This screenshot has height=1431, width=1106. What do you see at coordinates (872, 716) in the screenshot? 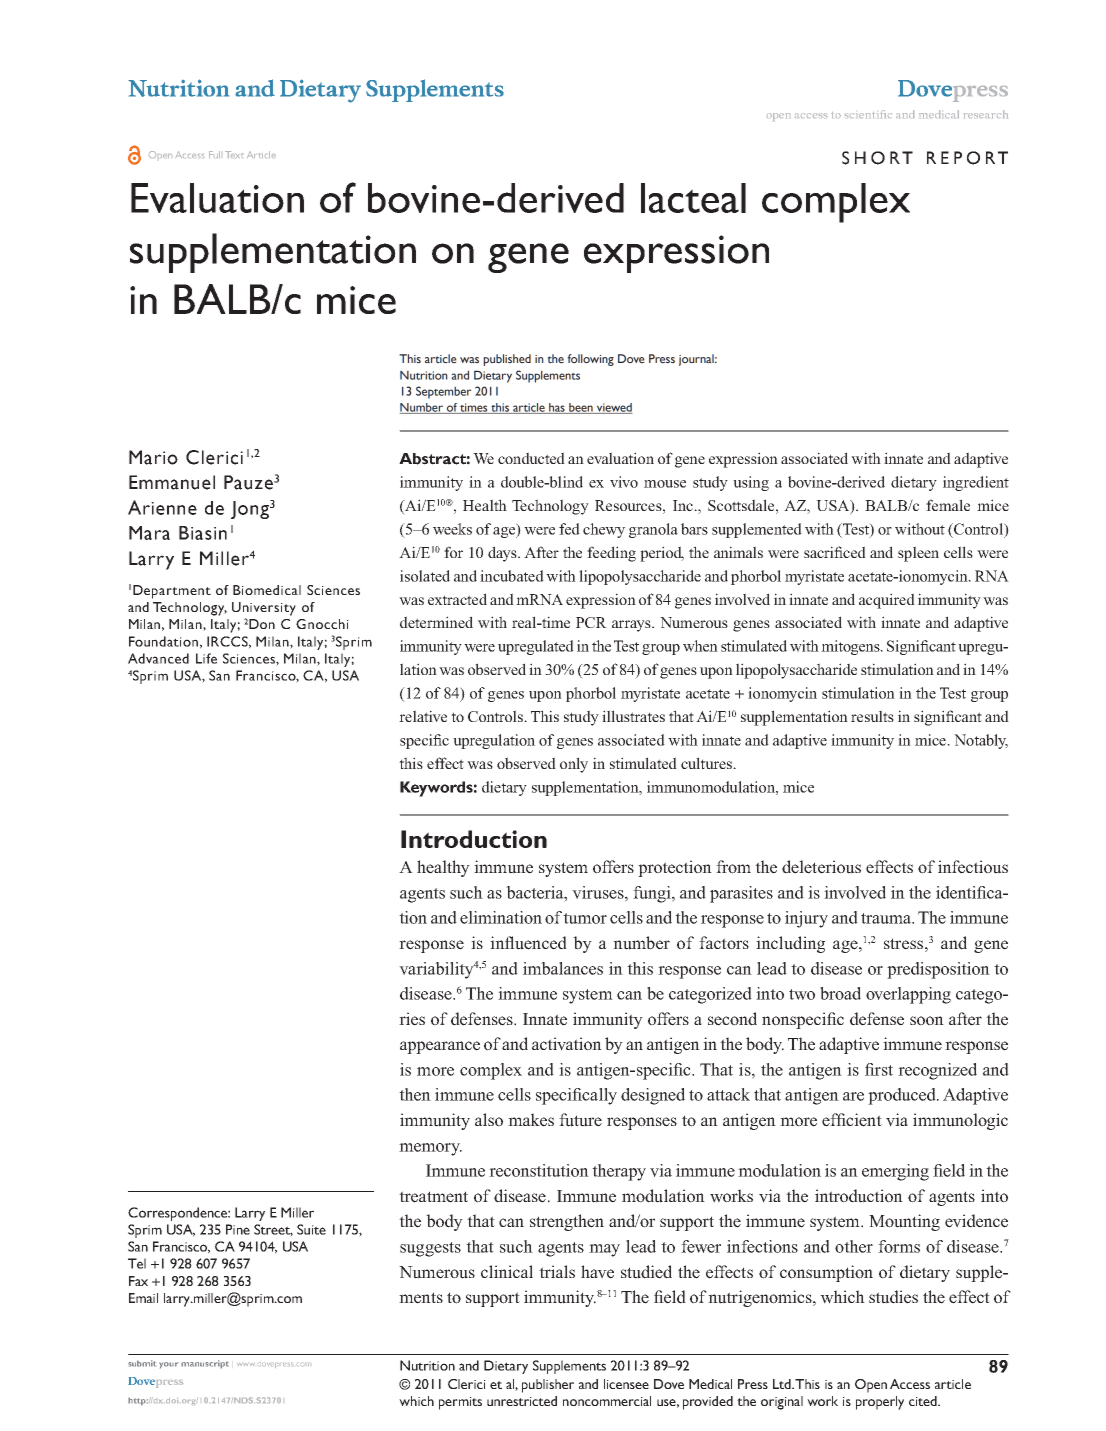
I see `results` at bounding box center [872, 716].
